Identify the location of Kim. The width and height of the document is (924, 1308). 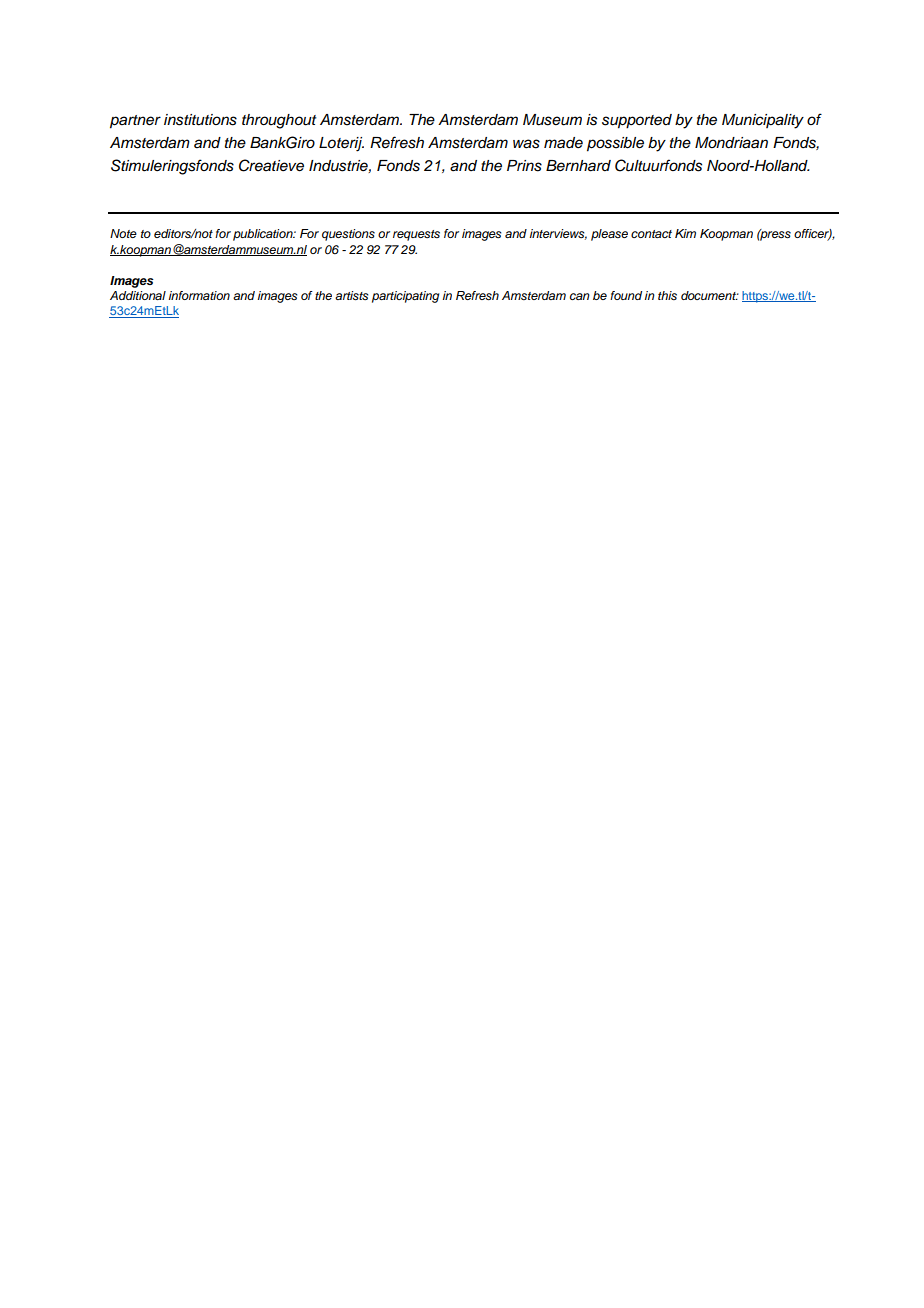
(685, 233).
